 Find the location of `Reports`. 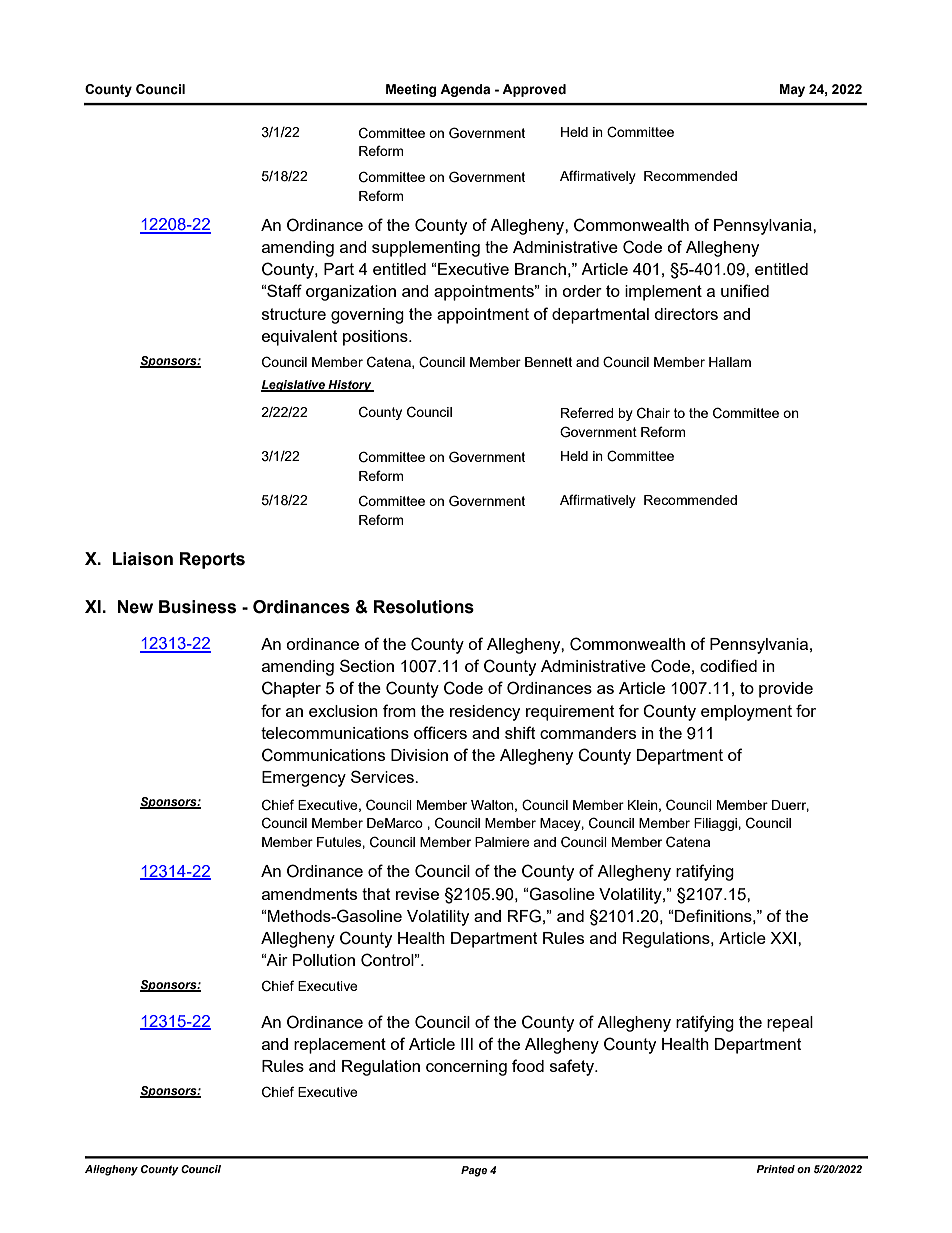

Reports is located at coordinates (212, 560).
